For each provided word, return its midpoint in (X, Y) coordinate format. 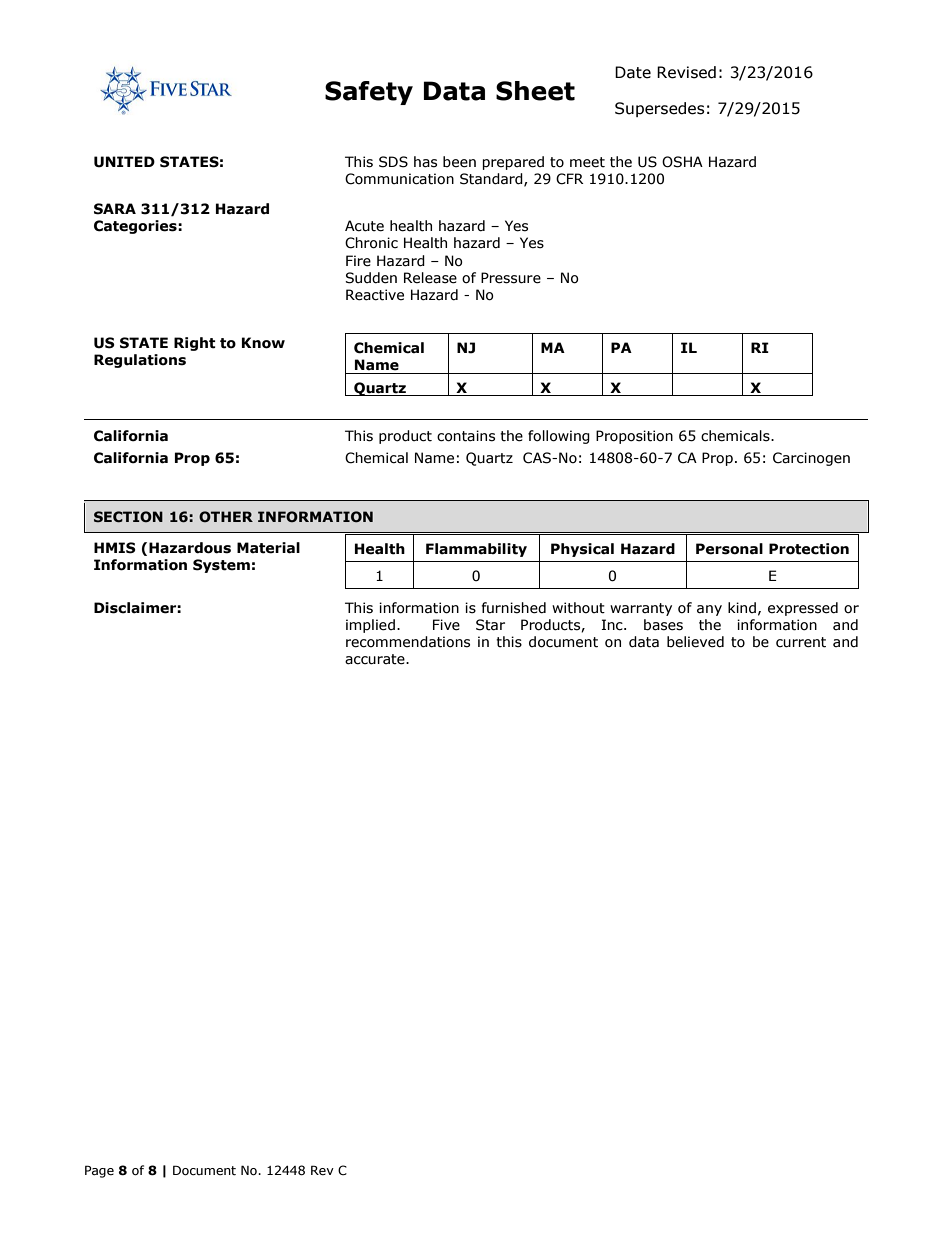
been (459, 162)
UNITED (124, 162)
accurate (376, 659)
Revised (686, 72)
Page (99, 1171)
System (221, 566)
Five (446, 625)
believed (695, 642)
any (709, 610)
